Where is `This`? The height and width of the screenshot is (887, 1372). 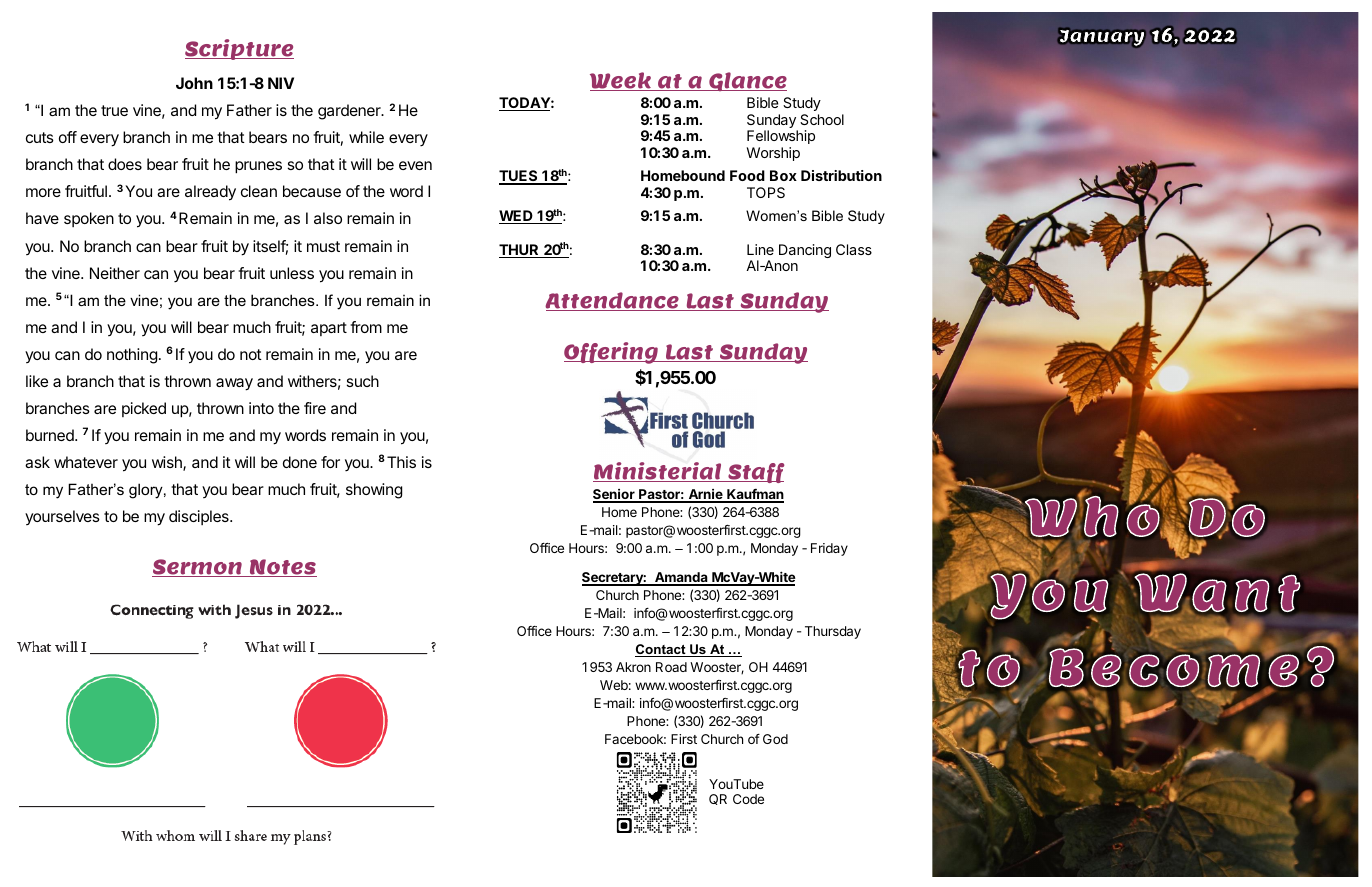
This is located at coordinates (401, 462).
